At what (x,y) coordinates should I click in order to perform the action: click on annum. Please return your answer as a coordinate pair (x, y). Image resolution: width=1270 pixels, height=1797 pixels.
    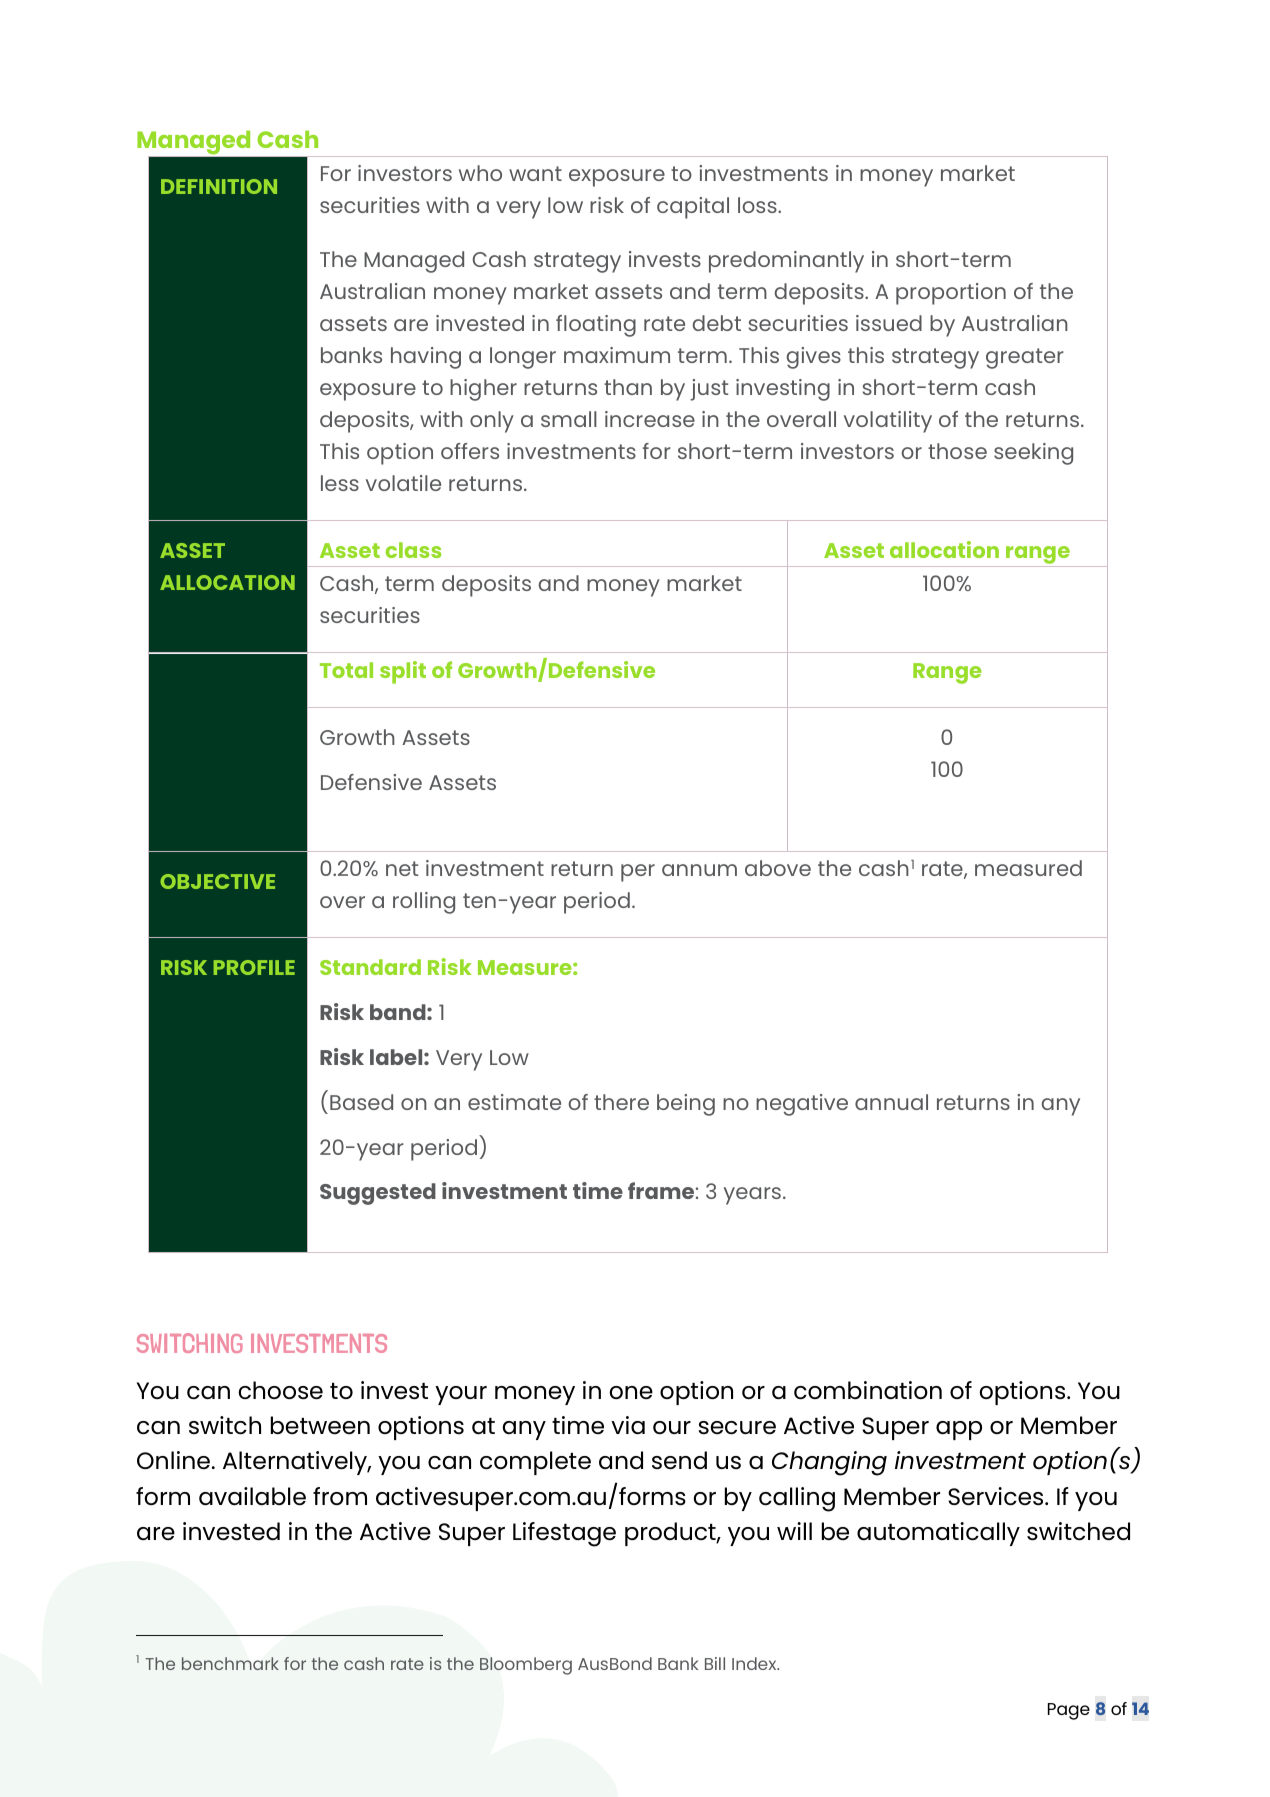
    Looking at the image, I should click on (699, 870).
